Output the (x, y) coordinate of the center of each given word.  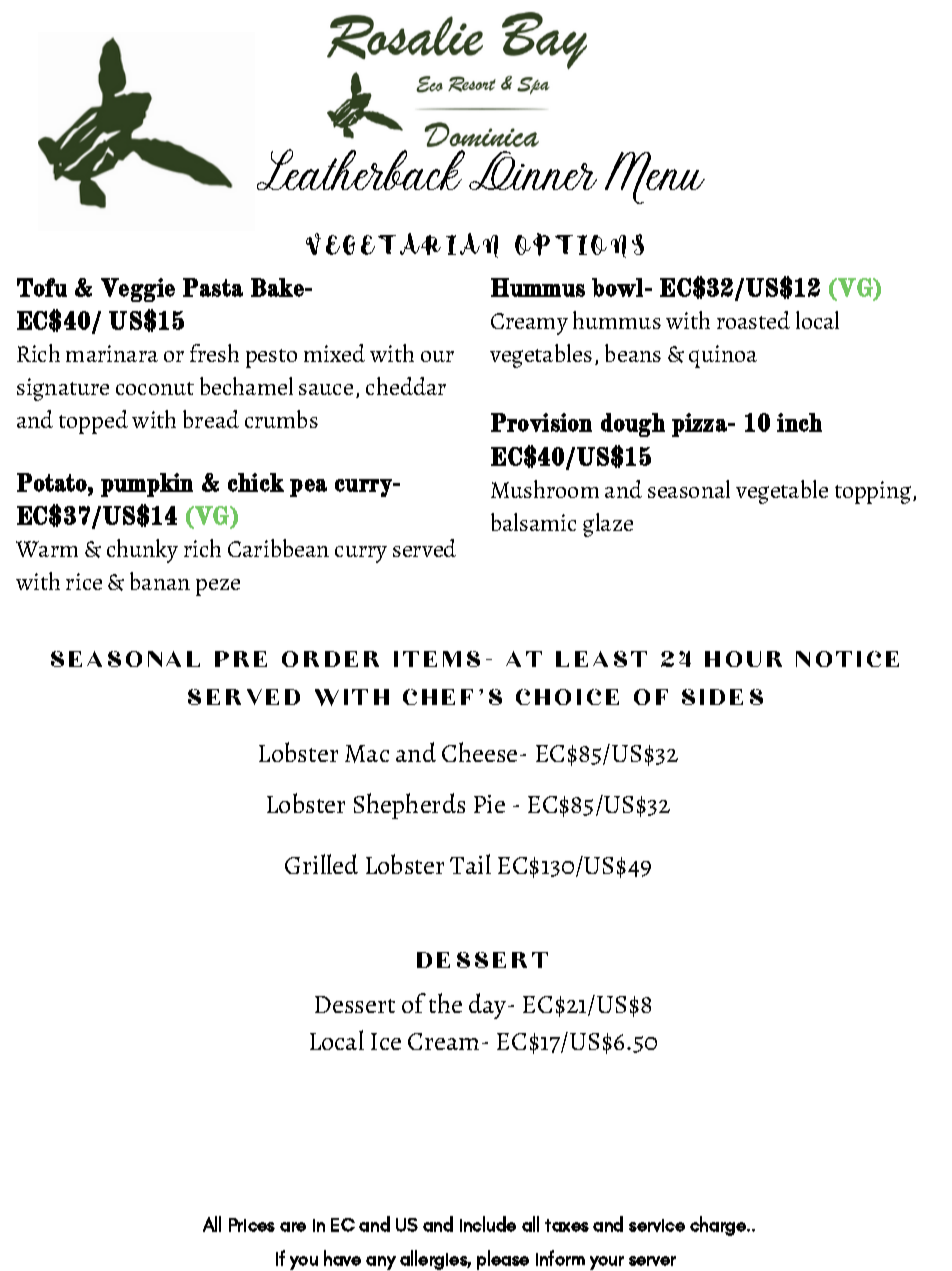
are (293, 1227)
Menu (655, 178)
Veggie (138, 290)
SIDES (722, 697)
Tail (470, 864)
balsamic (533, 522)
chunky (142, 551)
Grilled (321, 864)
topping (874, 492)
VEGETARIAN (402, 245)
